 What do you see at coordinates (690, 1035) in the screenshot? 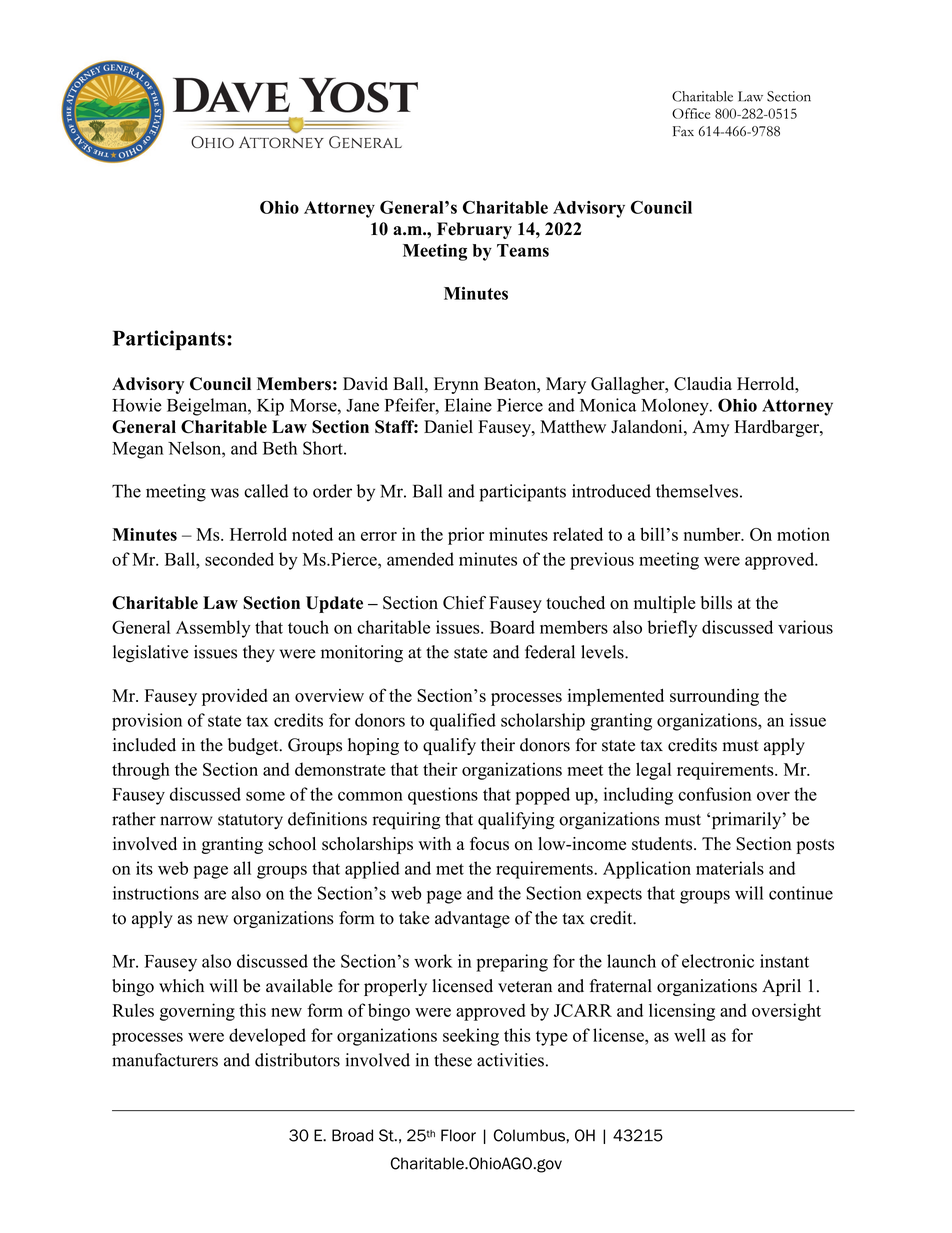
I see `well` at bounding box center [690, 1035].
